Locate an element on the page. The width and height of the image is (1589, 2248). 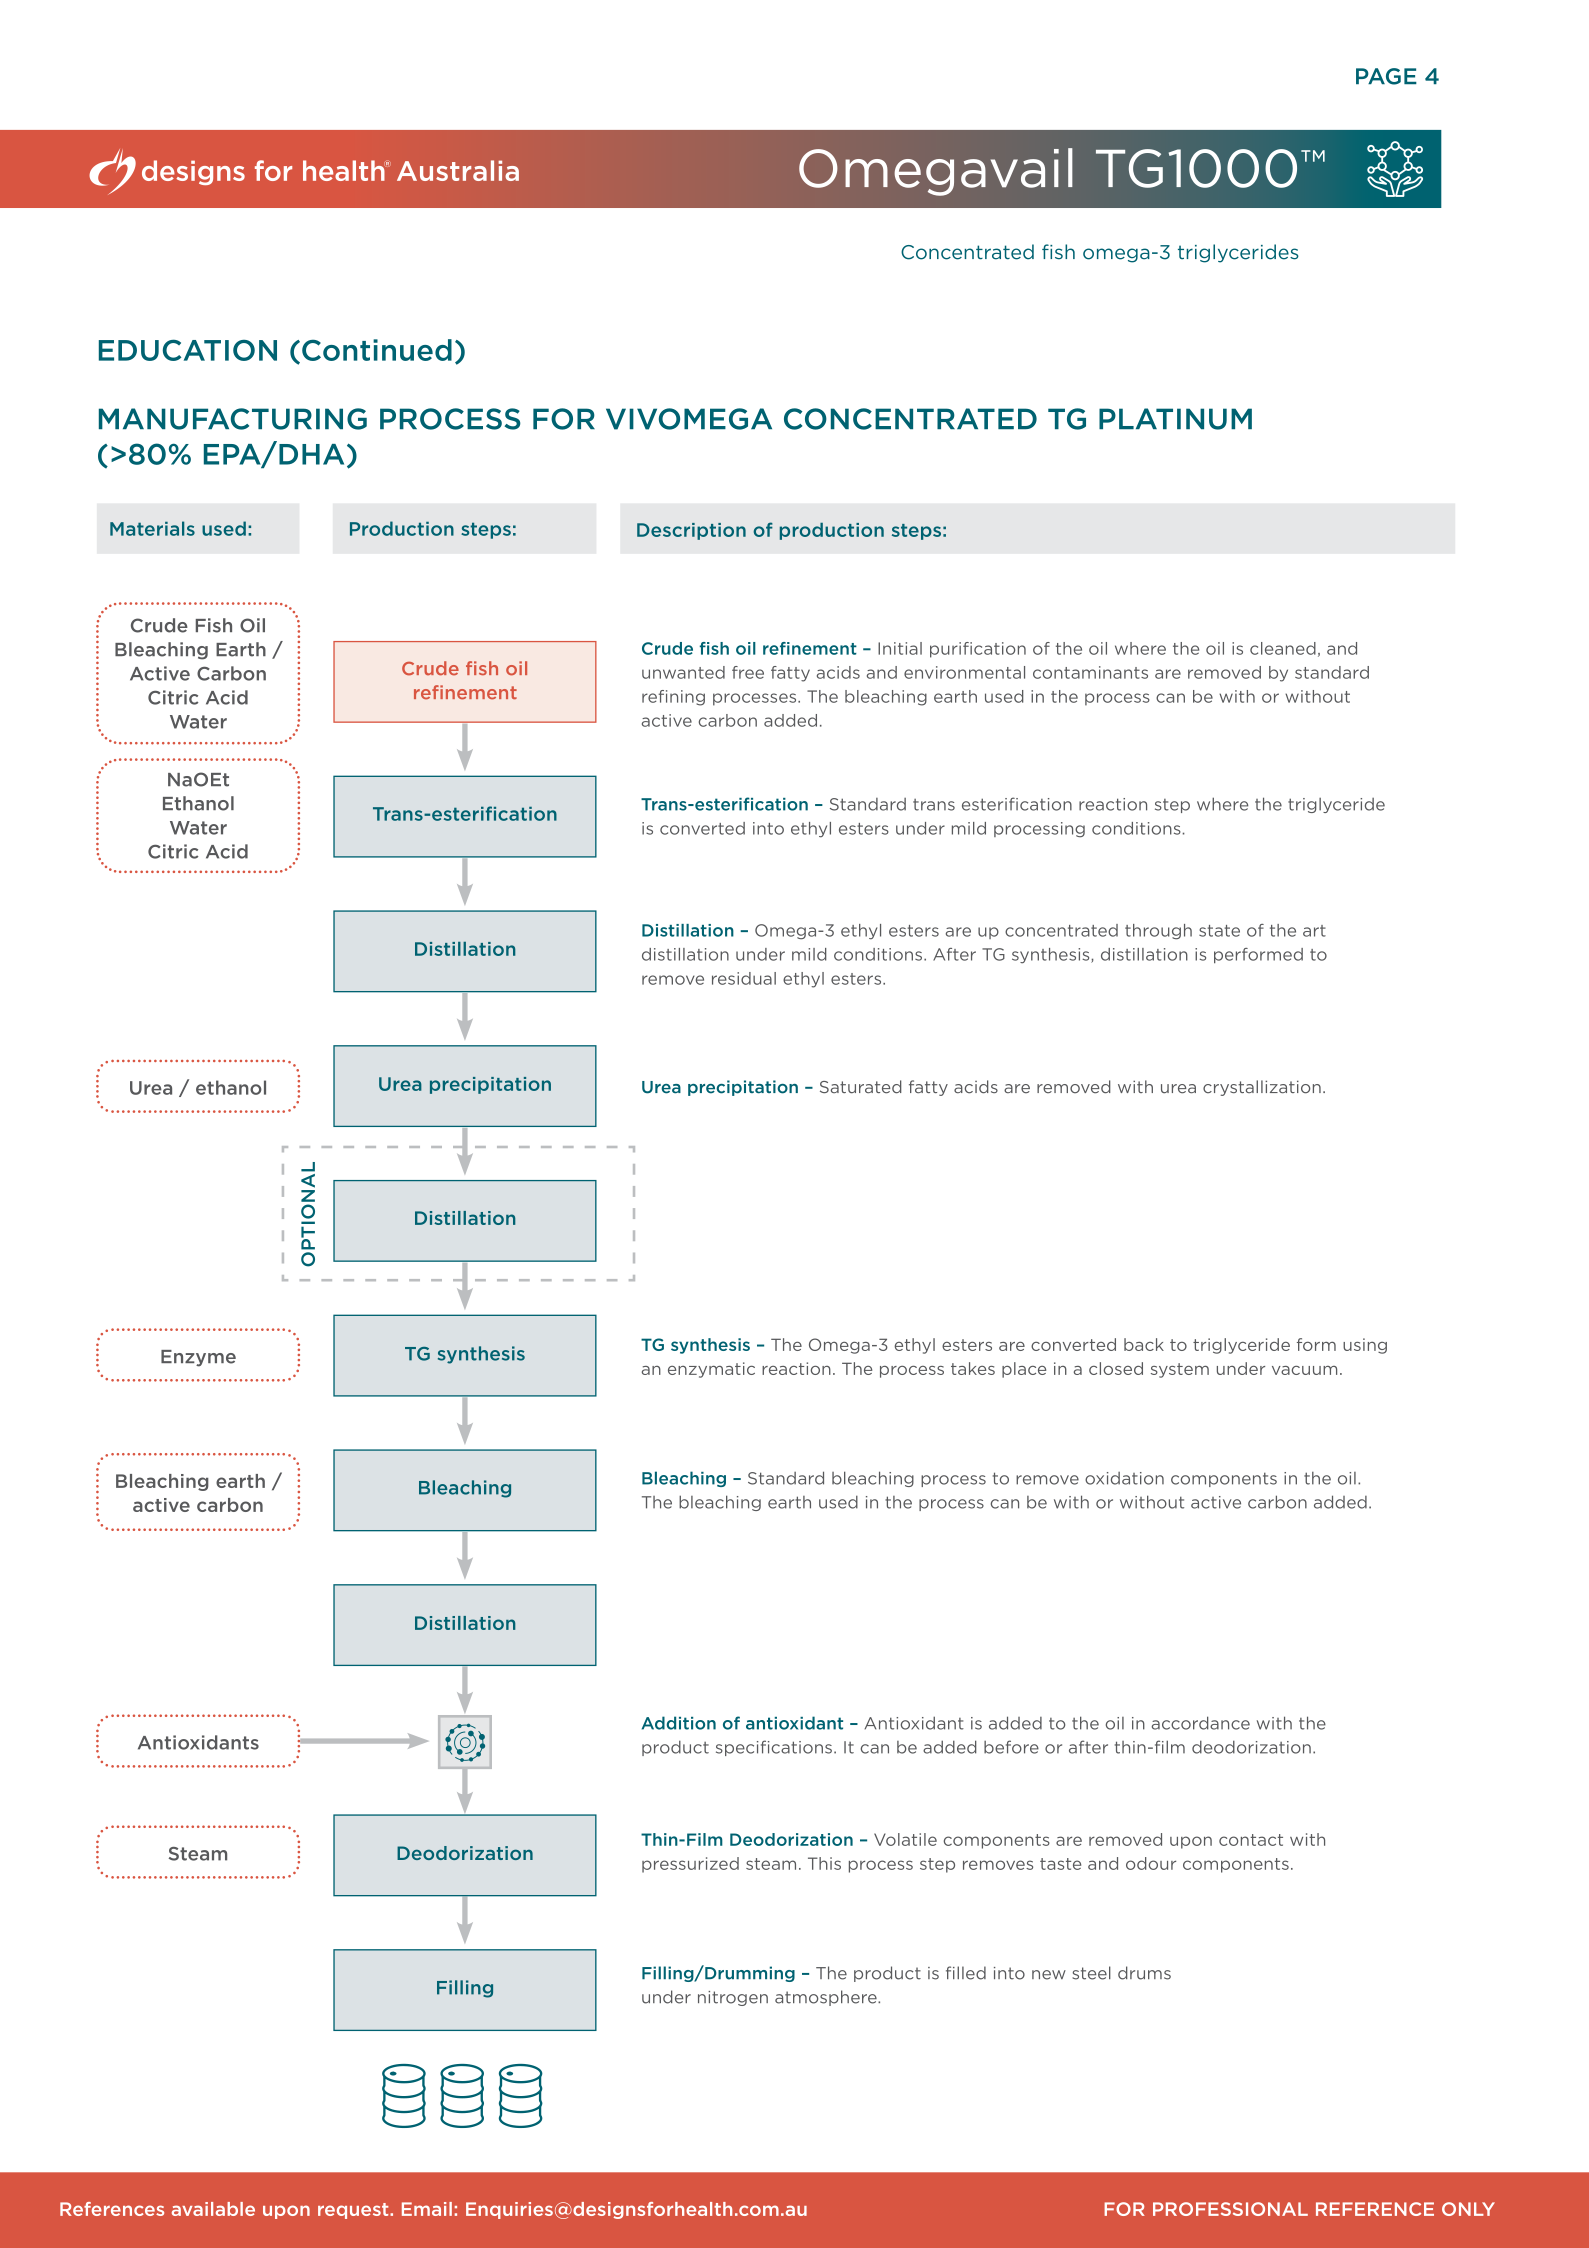
Materials is located at coordinates (152, 528).
